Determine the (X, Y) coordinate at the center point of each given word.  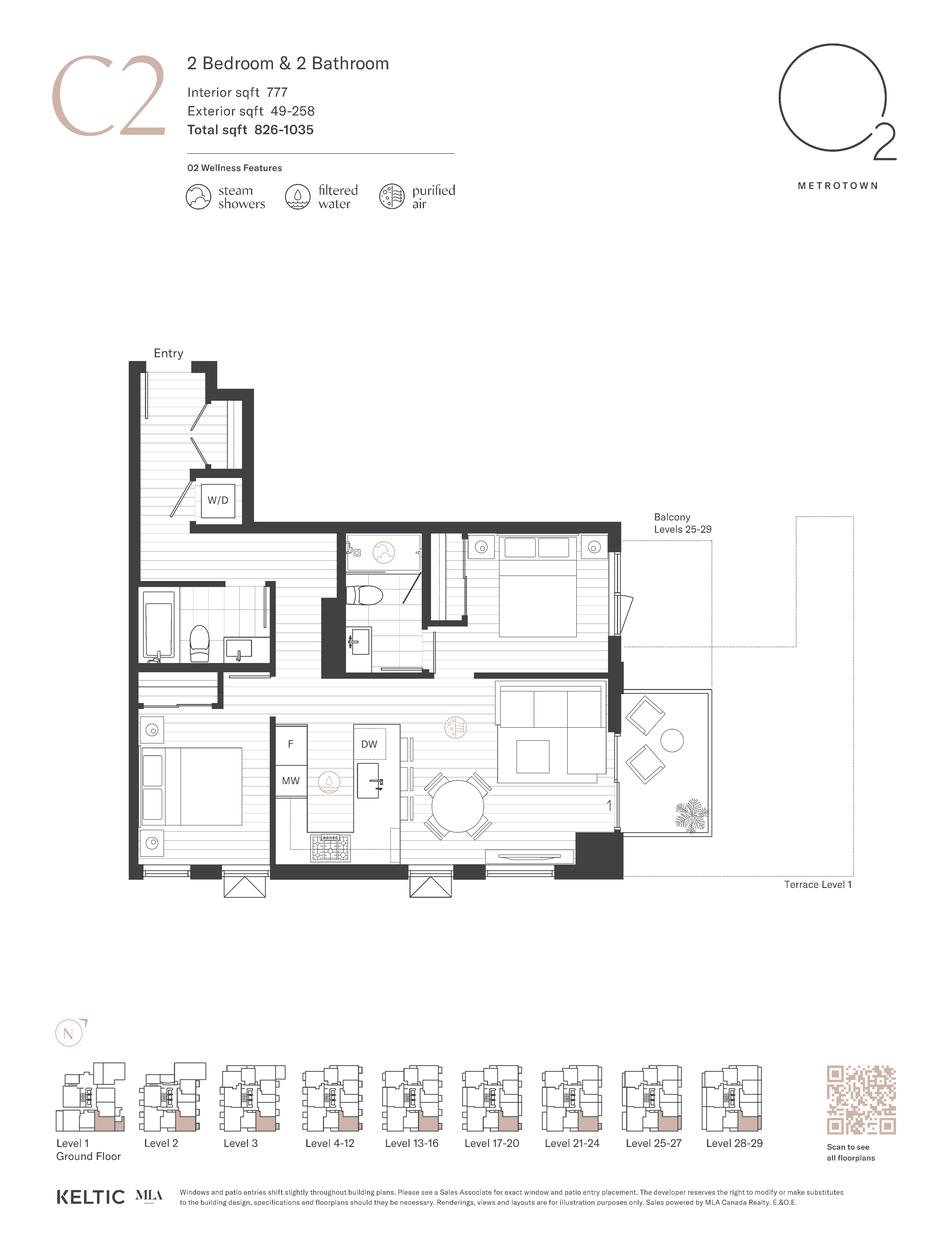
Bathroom (350, 63)
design (240, 1203)
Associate (476, 1192)
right (737, 1193)
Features (263, 168)
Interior (210, 92)
